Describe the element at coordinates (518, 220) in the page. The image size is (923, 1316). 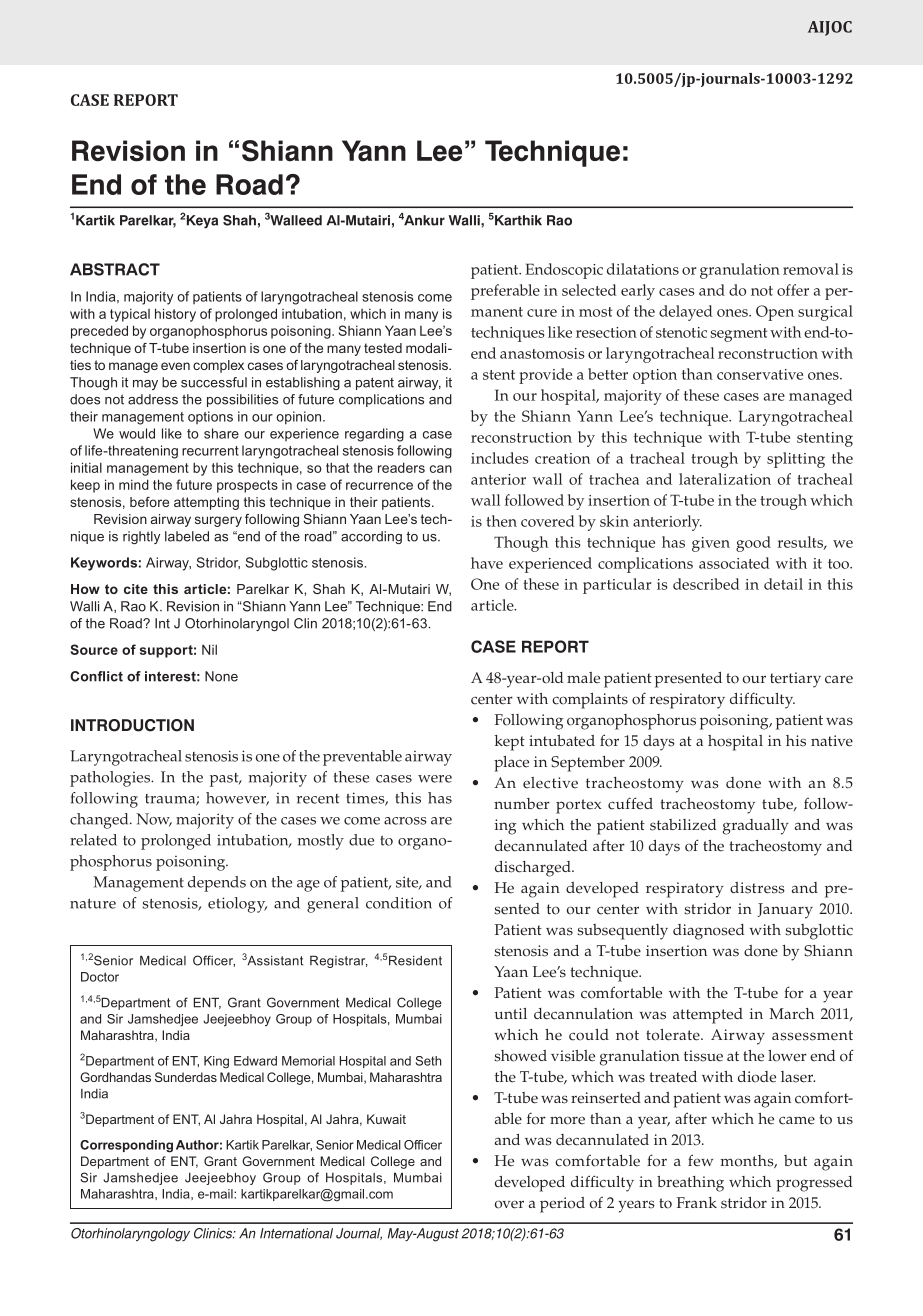
I see `Karthik` at that location.
